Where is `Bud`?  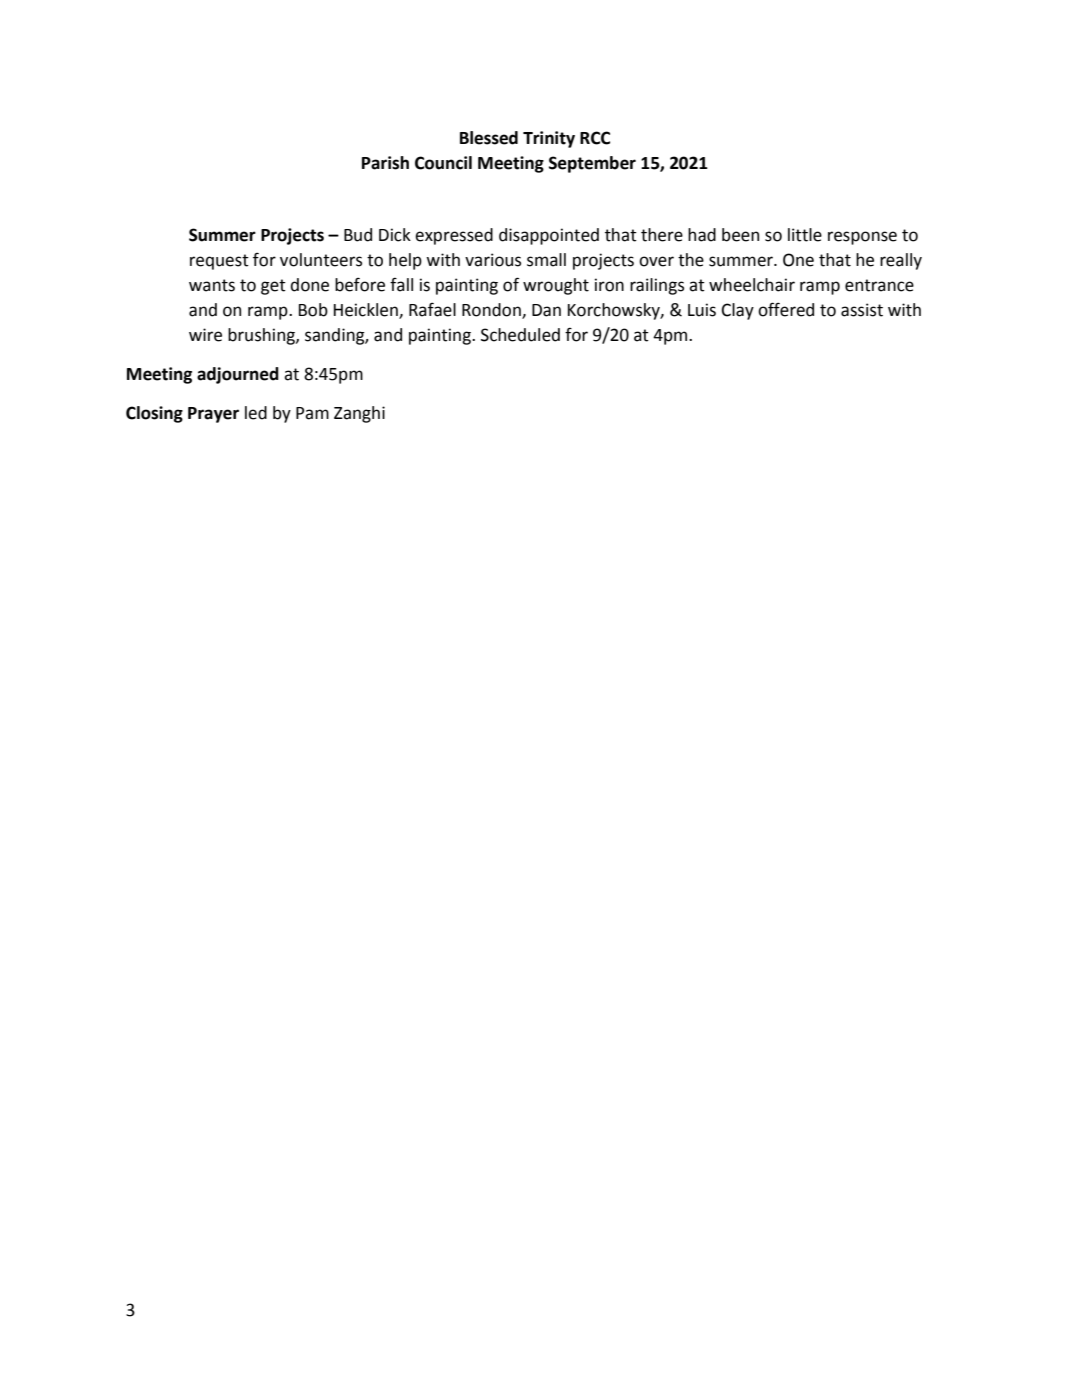
Bud is located at coordinates (358, 235).
